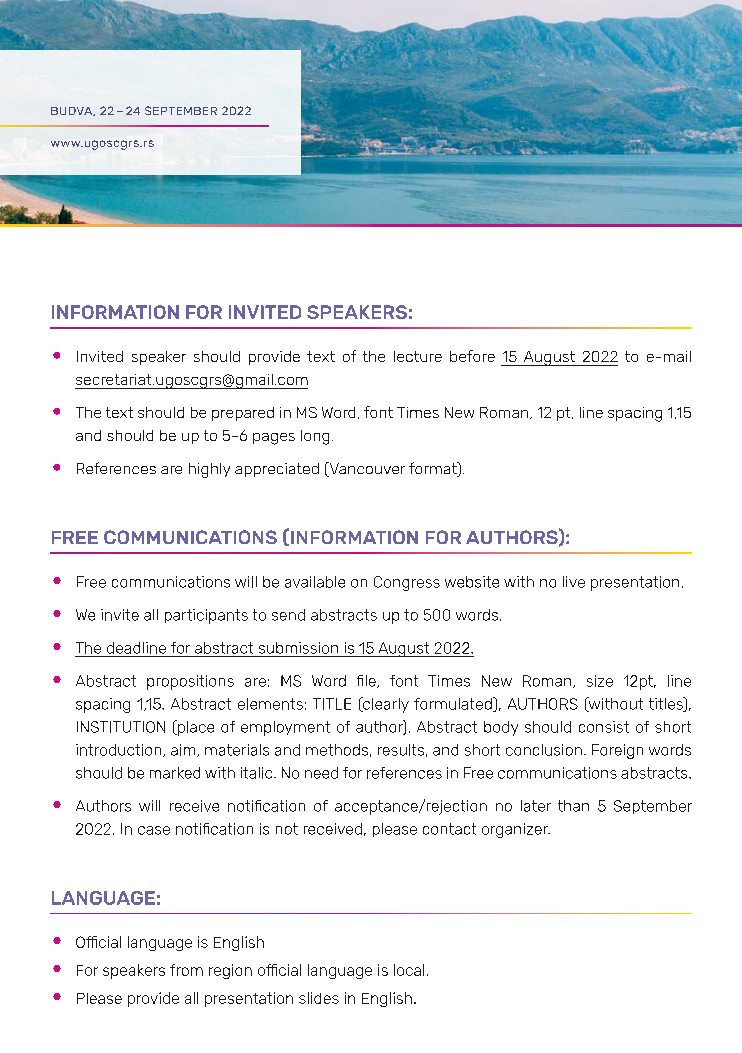 Image resolution: width=742 pixels, height=1053 pixels. Describe the element at coordinates (516, 830) in the screenshot. I see `organizer` at that location.
